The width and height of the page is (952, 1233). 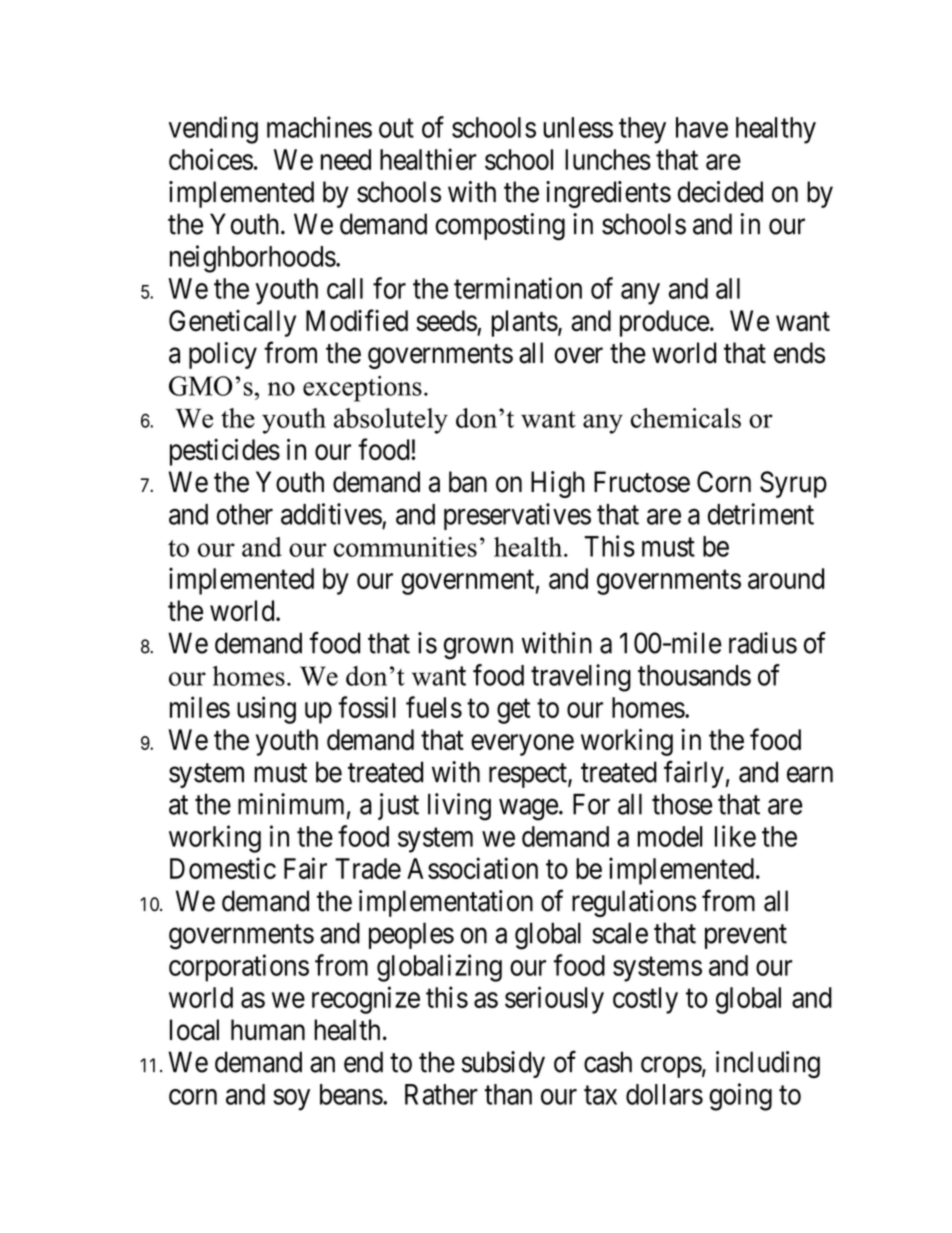 I want to click on decided, so click(x=720, y=192).
